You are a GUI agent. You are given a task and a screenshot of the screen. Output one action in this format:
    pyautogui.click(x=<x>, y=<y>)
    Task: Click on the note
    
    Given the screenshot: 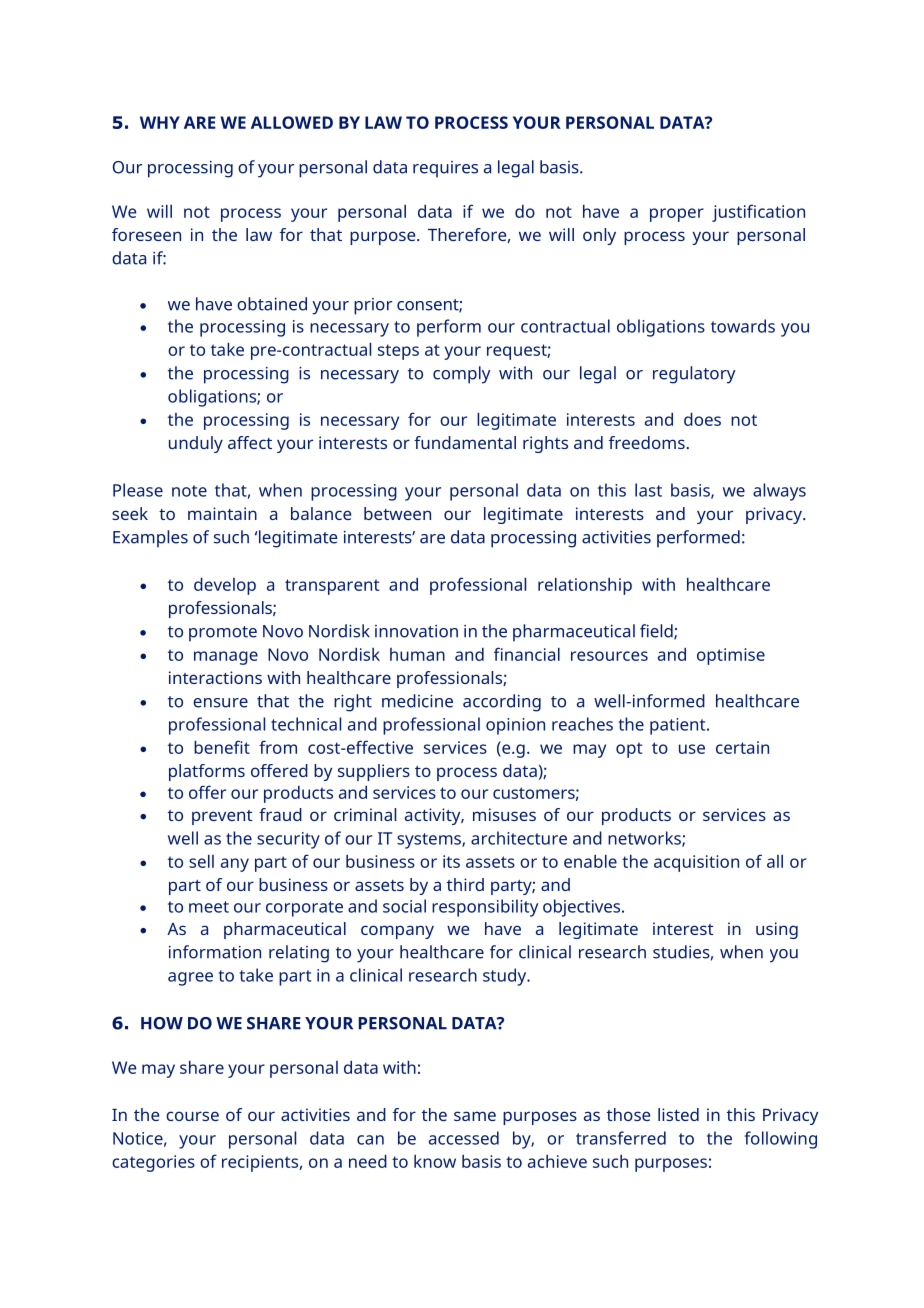 What is the action you would take?
    pyautogui.click(x=189, y=491)
